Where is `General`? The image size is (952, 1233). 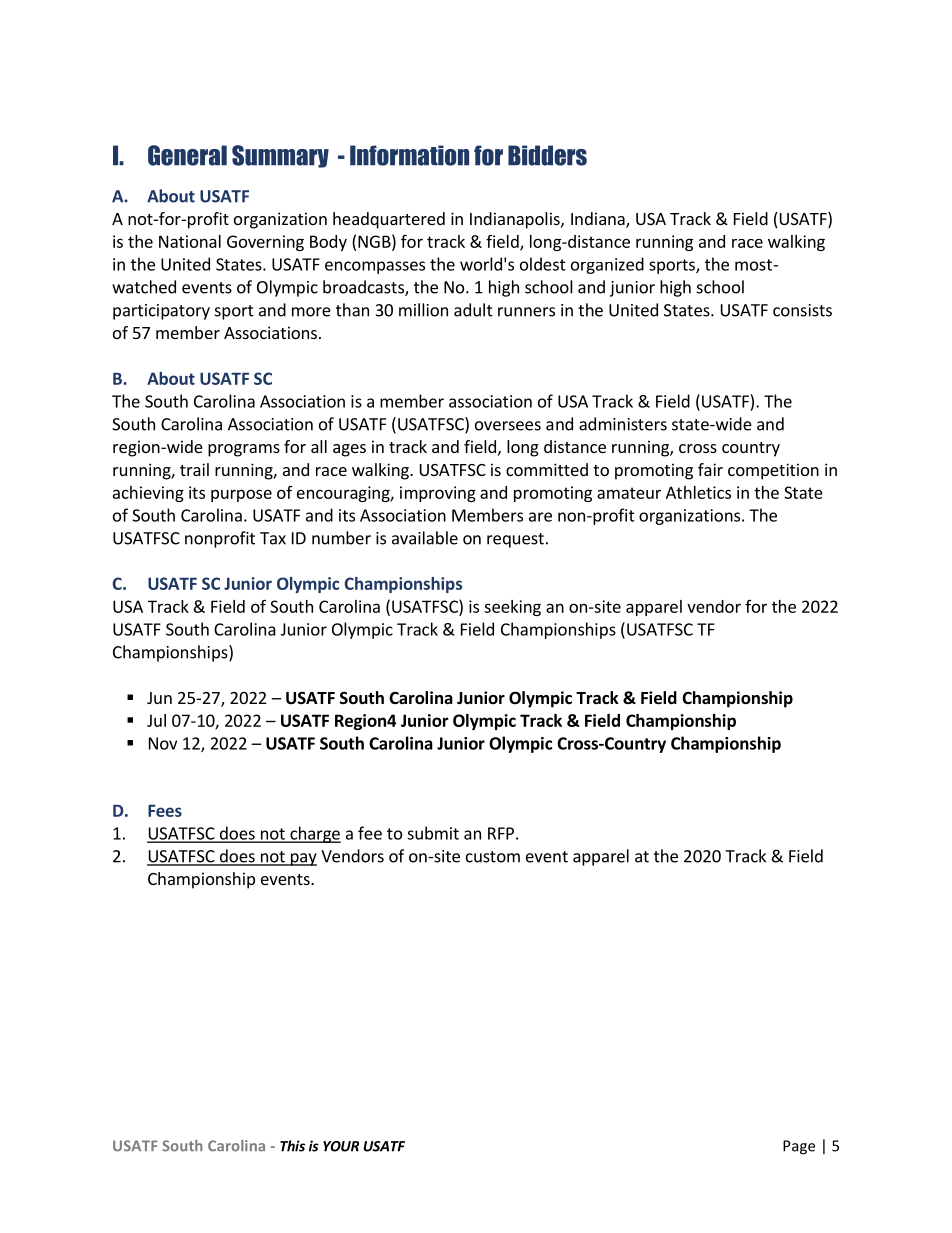
General is located at coordinates (187, 155).
